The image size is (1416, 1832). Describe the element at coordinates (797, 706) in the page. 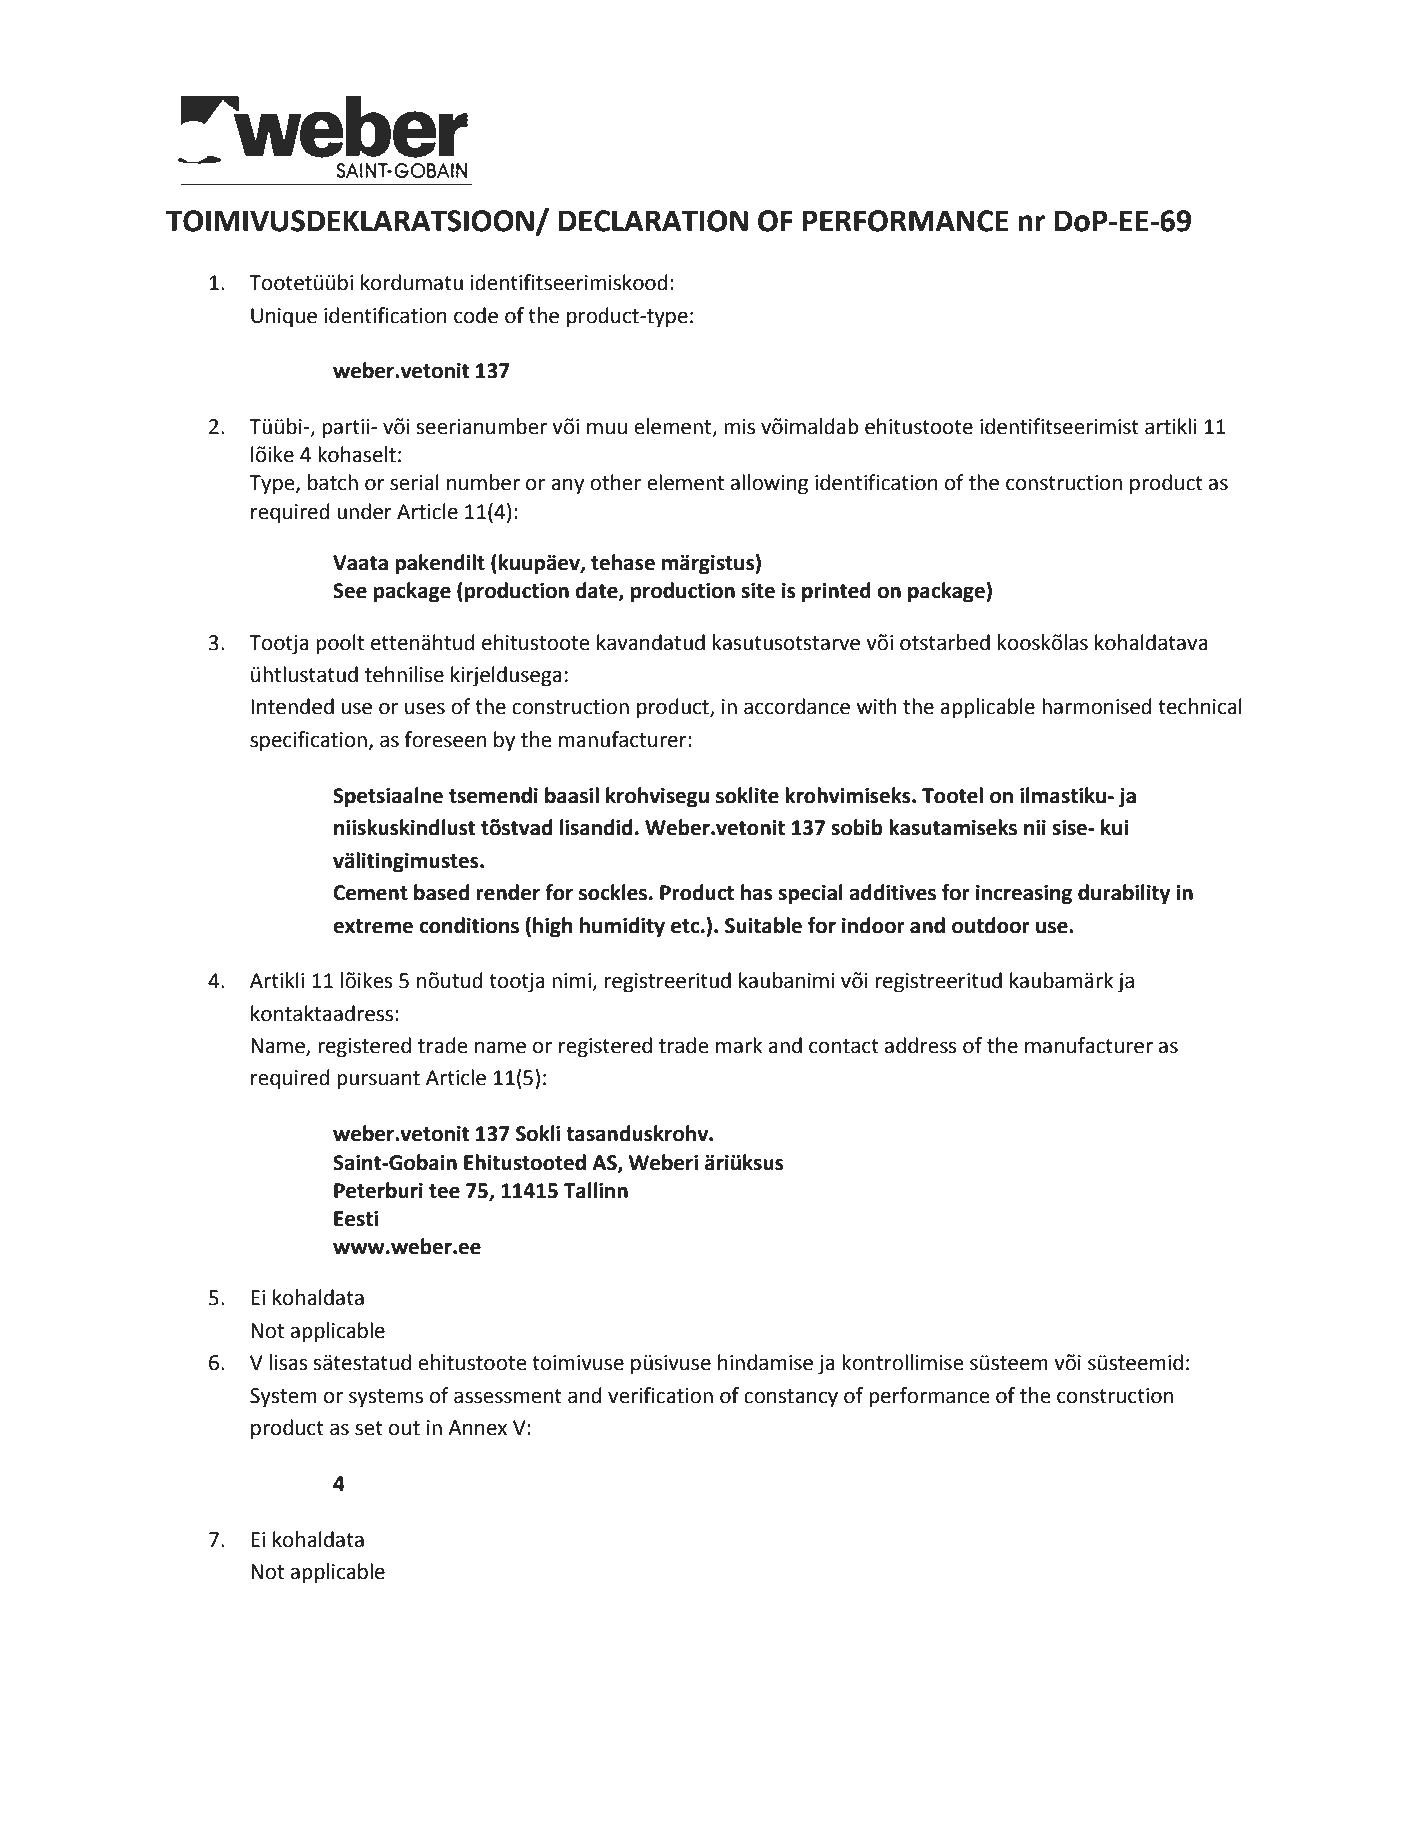

I see `accordance` at that location.
